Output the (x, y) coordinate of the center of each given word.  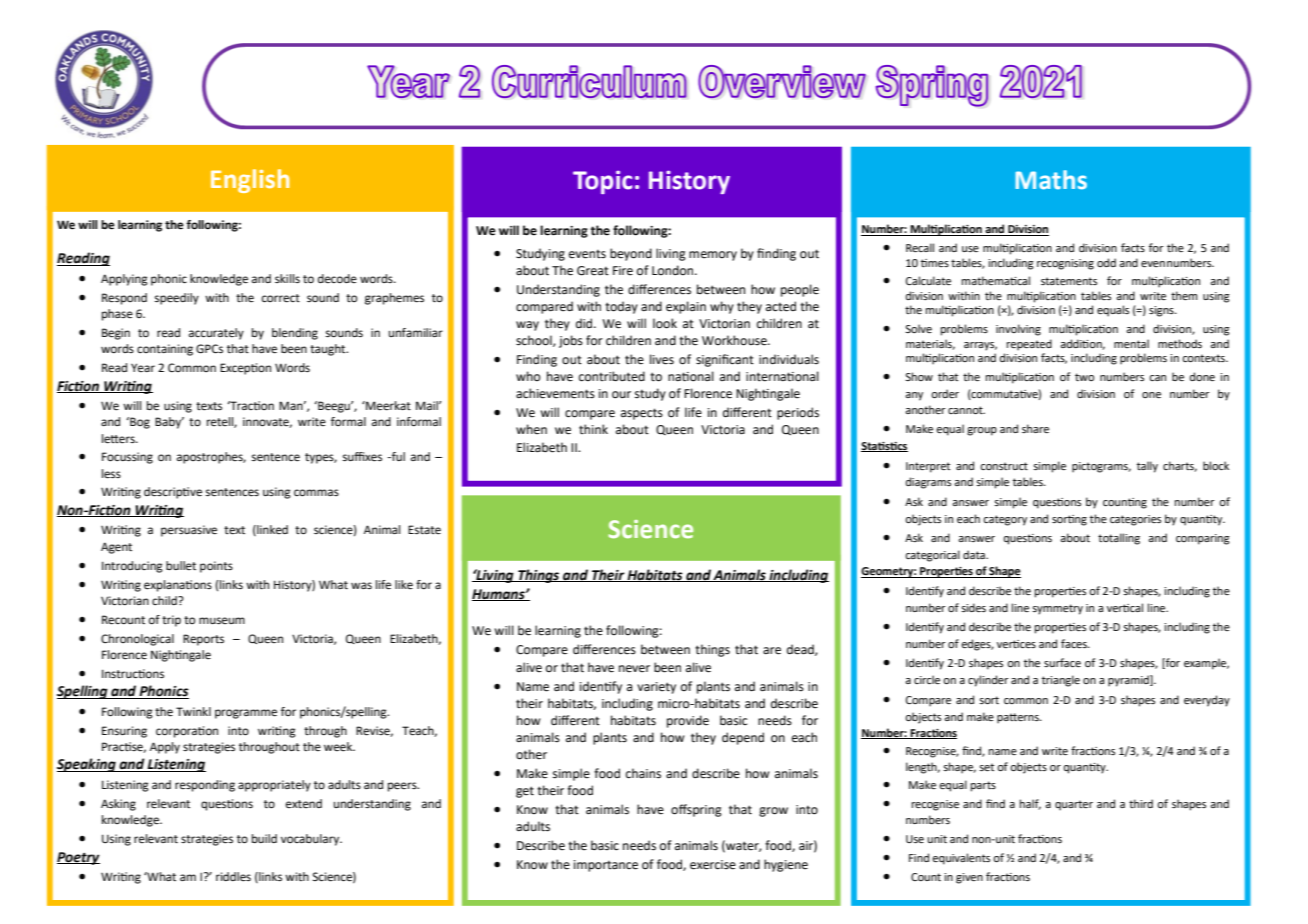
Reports (203, 640)
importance (606, 866)
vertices (1016, 644)
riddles (233, 877)
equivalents (961, 859)
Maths (1051, 180)
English (250, 181)
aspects (642, 414)
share (1035, 428)
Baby (169, 423)
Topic (603, 182)
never (634, 669)
